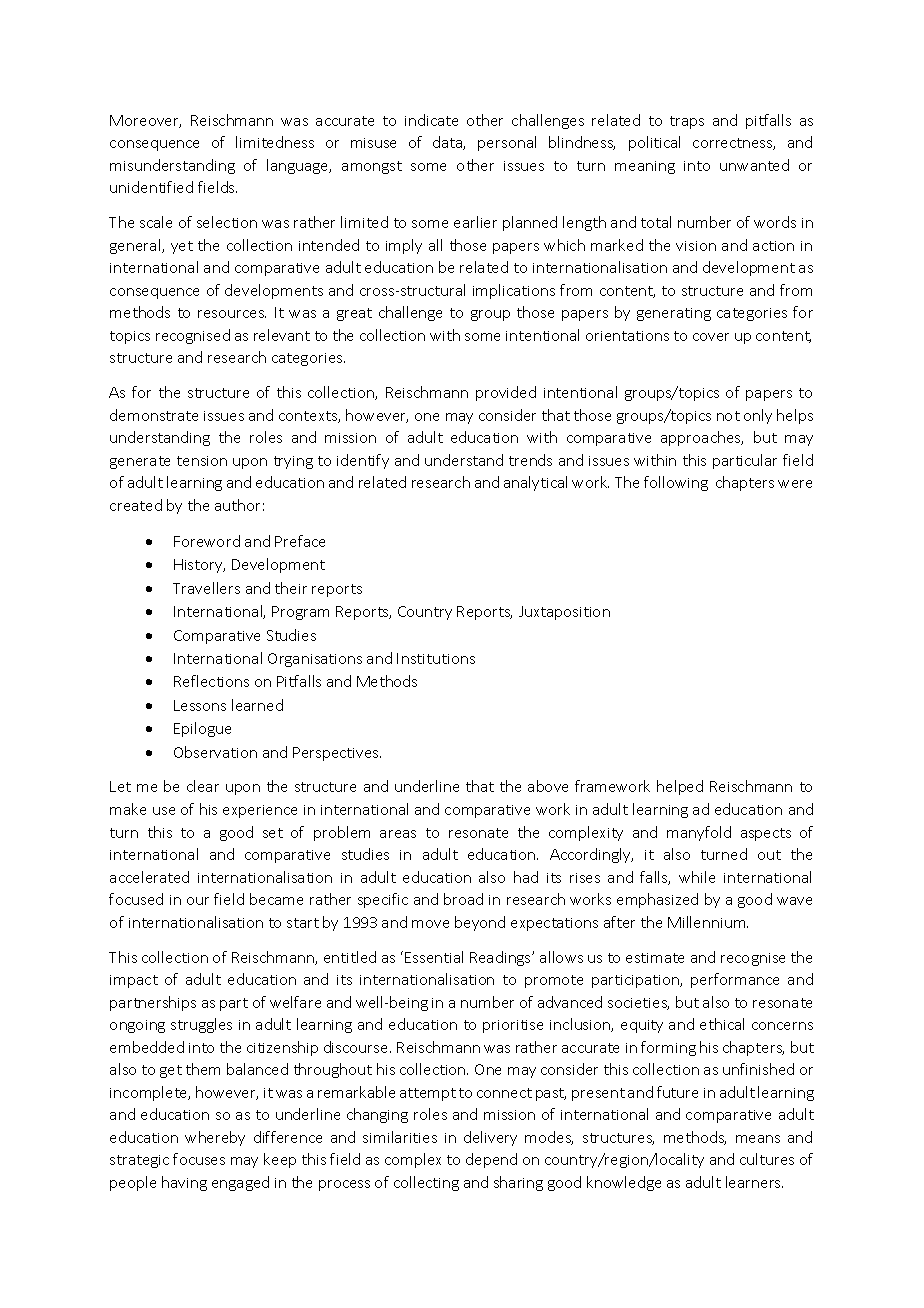  Describe the element at coordinates (202, 461) in the image. I see `tension` at that location.
